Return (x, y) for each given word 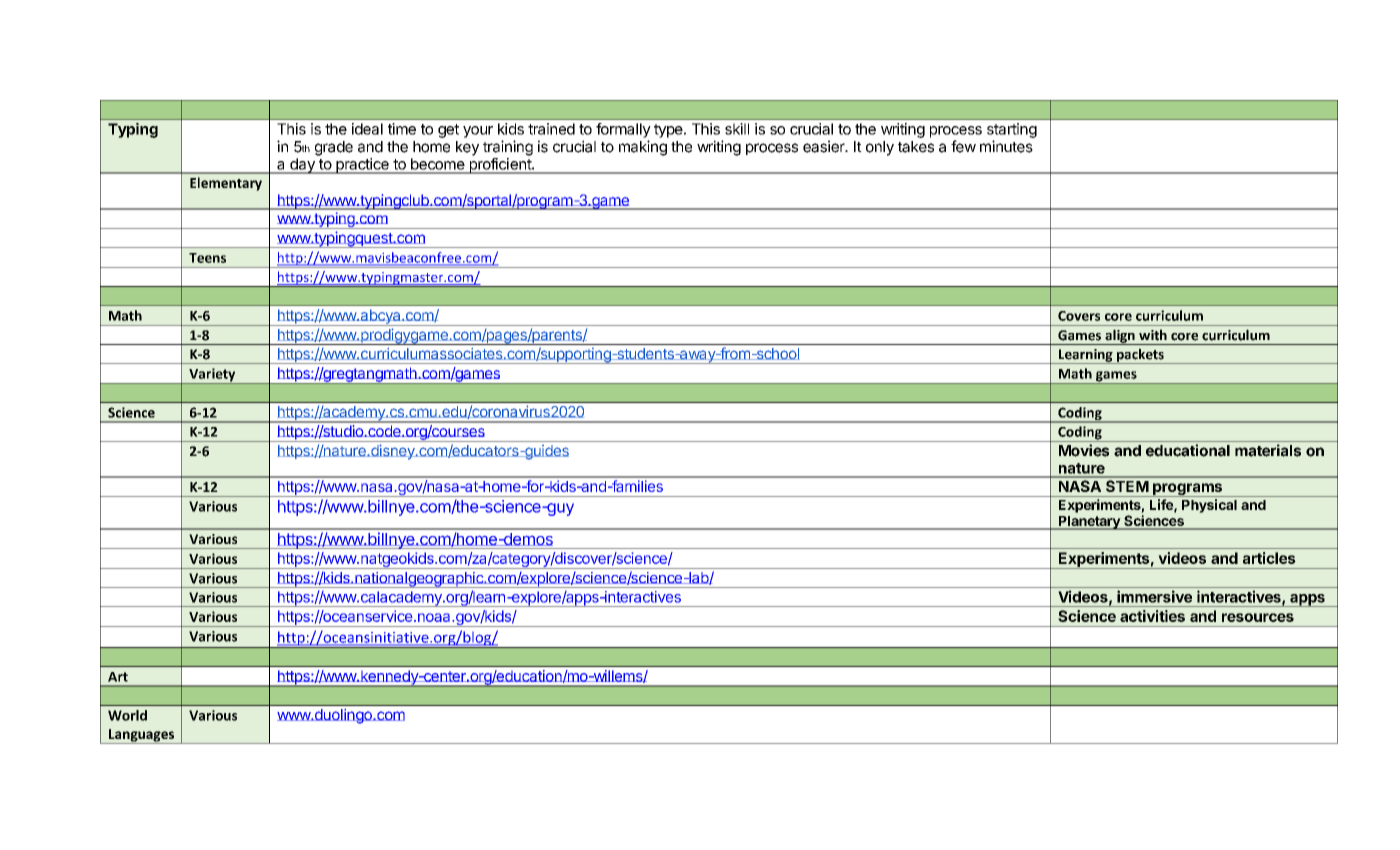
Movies (1084, 450)
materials (1268, 450)
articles (1269, 558)
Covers (1079, 316)
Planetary (1089, 523)
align (1120, 337)
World (127, 715)
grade (334, 148)
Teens (207, 258)
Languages (141, 736)
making (643, 148)
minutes (1006, 146)
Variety (212, 376)
